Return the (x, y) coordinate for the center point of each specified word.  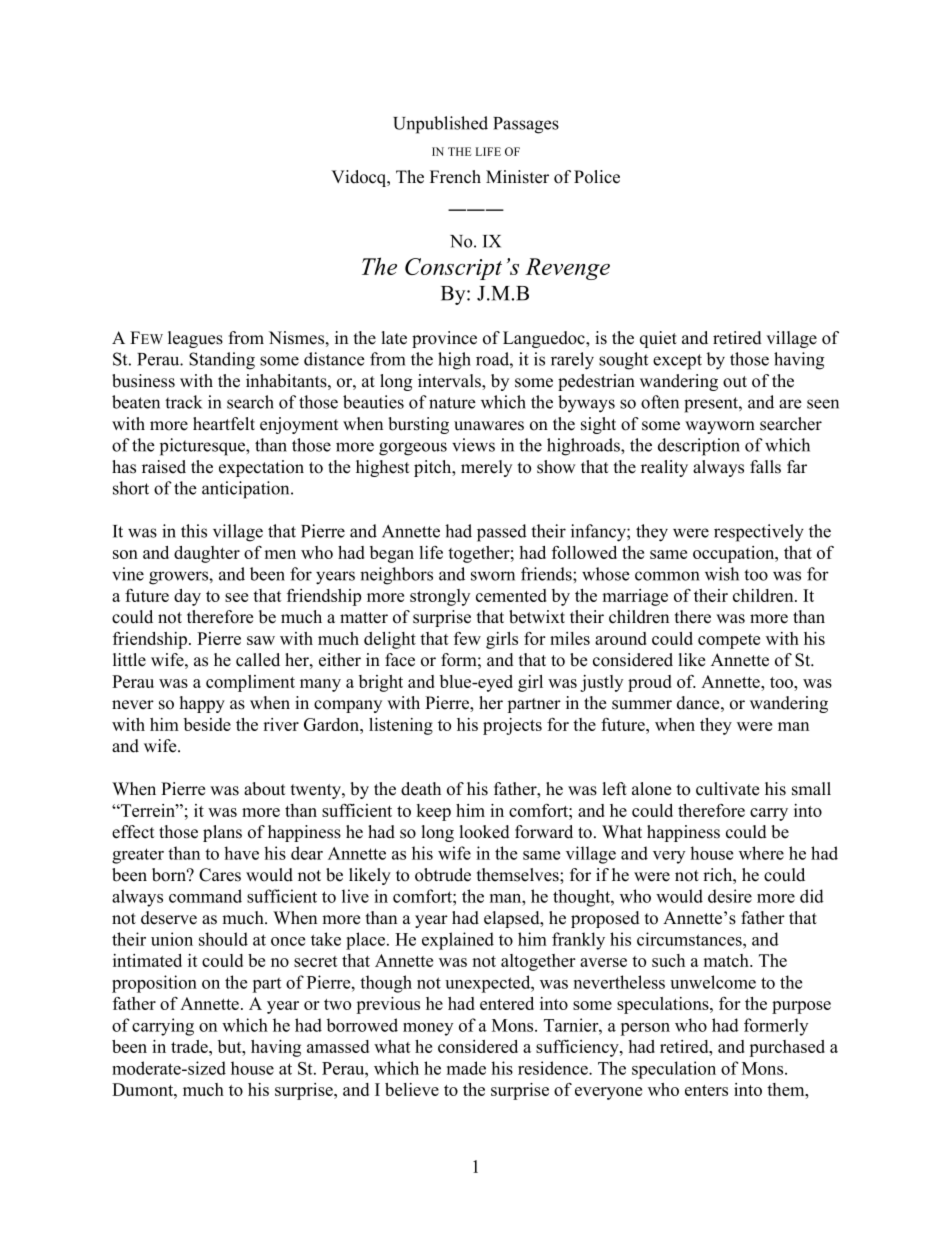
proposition (154, 984)
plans (222, 833)
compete (729, 641)
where (761, 853)
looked (485, 832)
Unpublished (440, 125)
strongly (440, 597)
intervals (450, 381)
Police (597, 177)
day (187, 597)
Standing (222, 361)
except (677, 362)
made (466, 1068)
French (455, 177)
